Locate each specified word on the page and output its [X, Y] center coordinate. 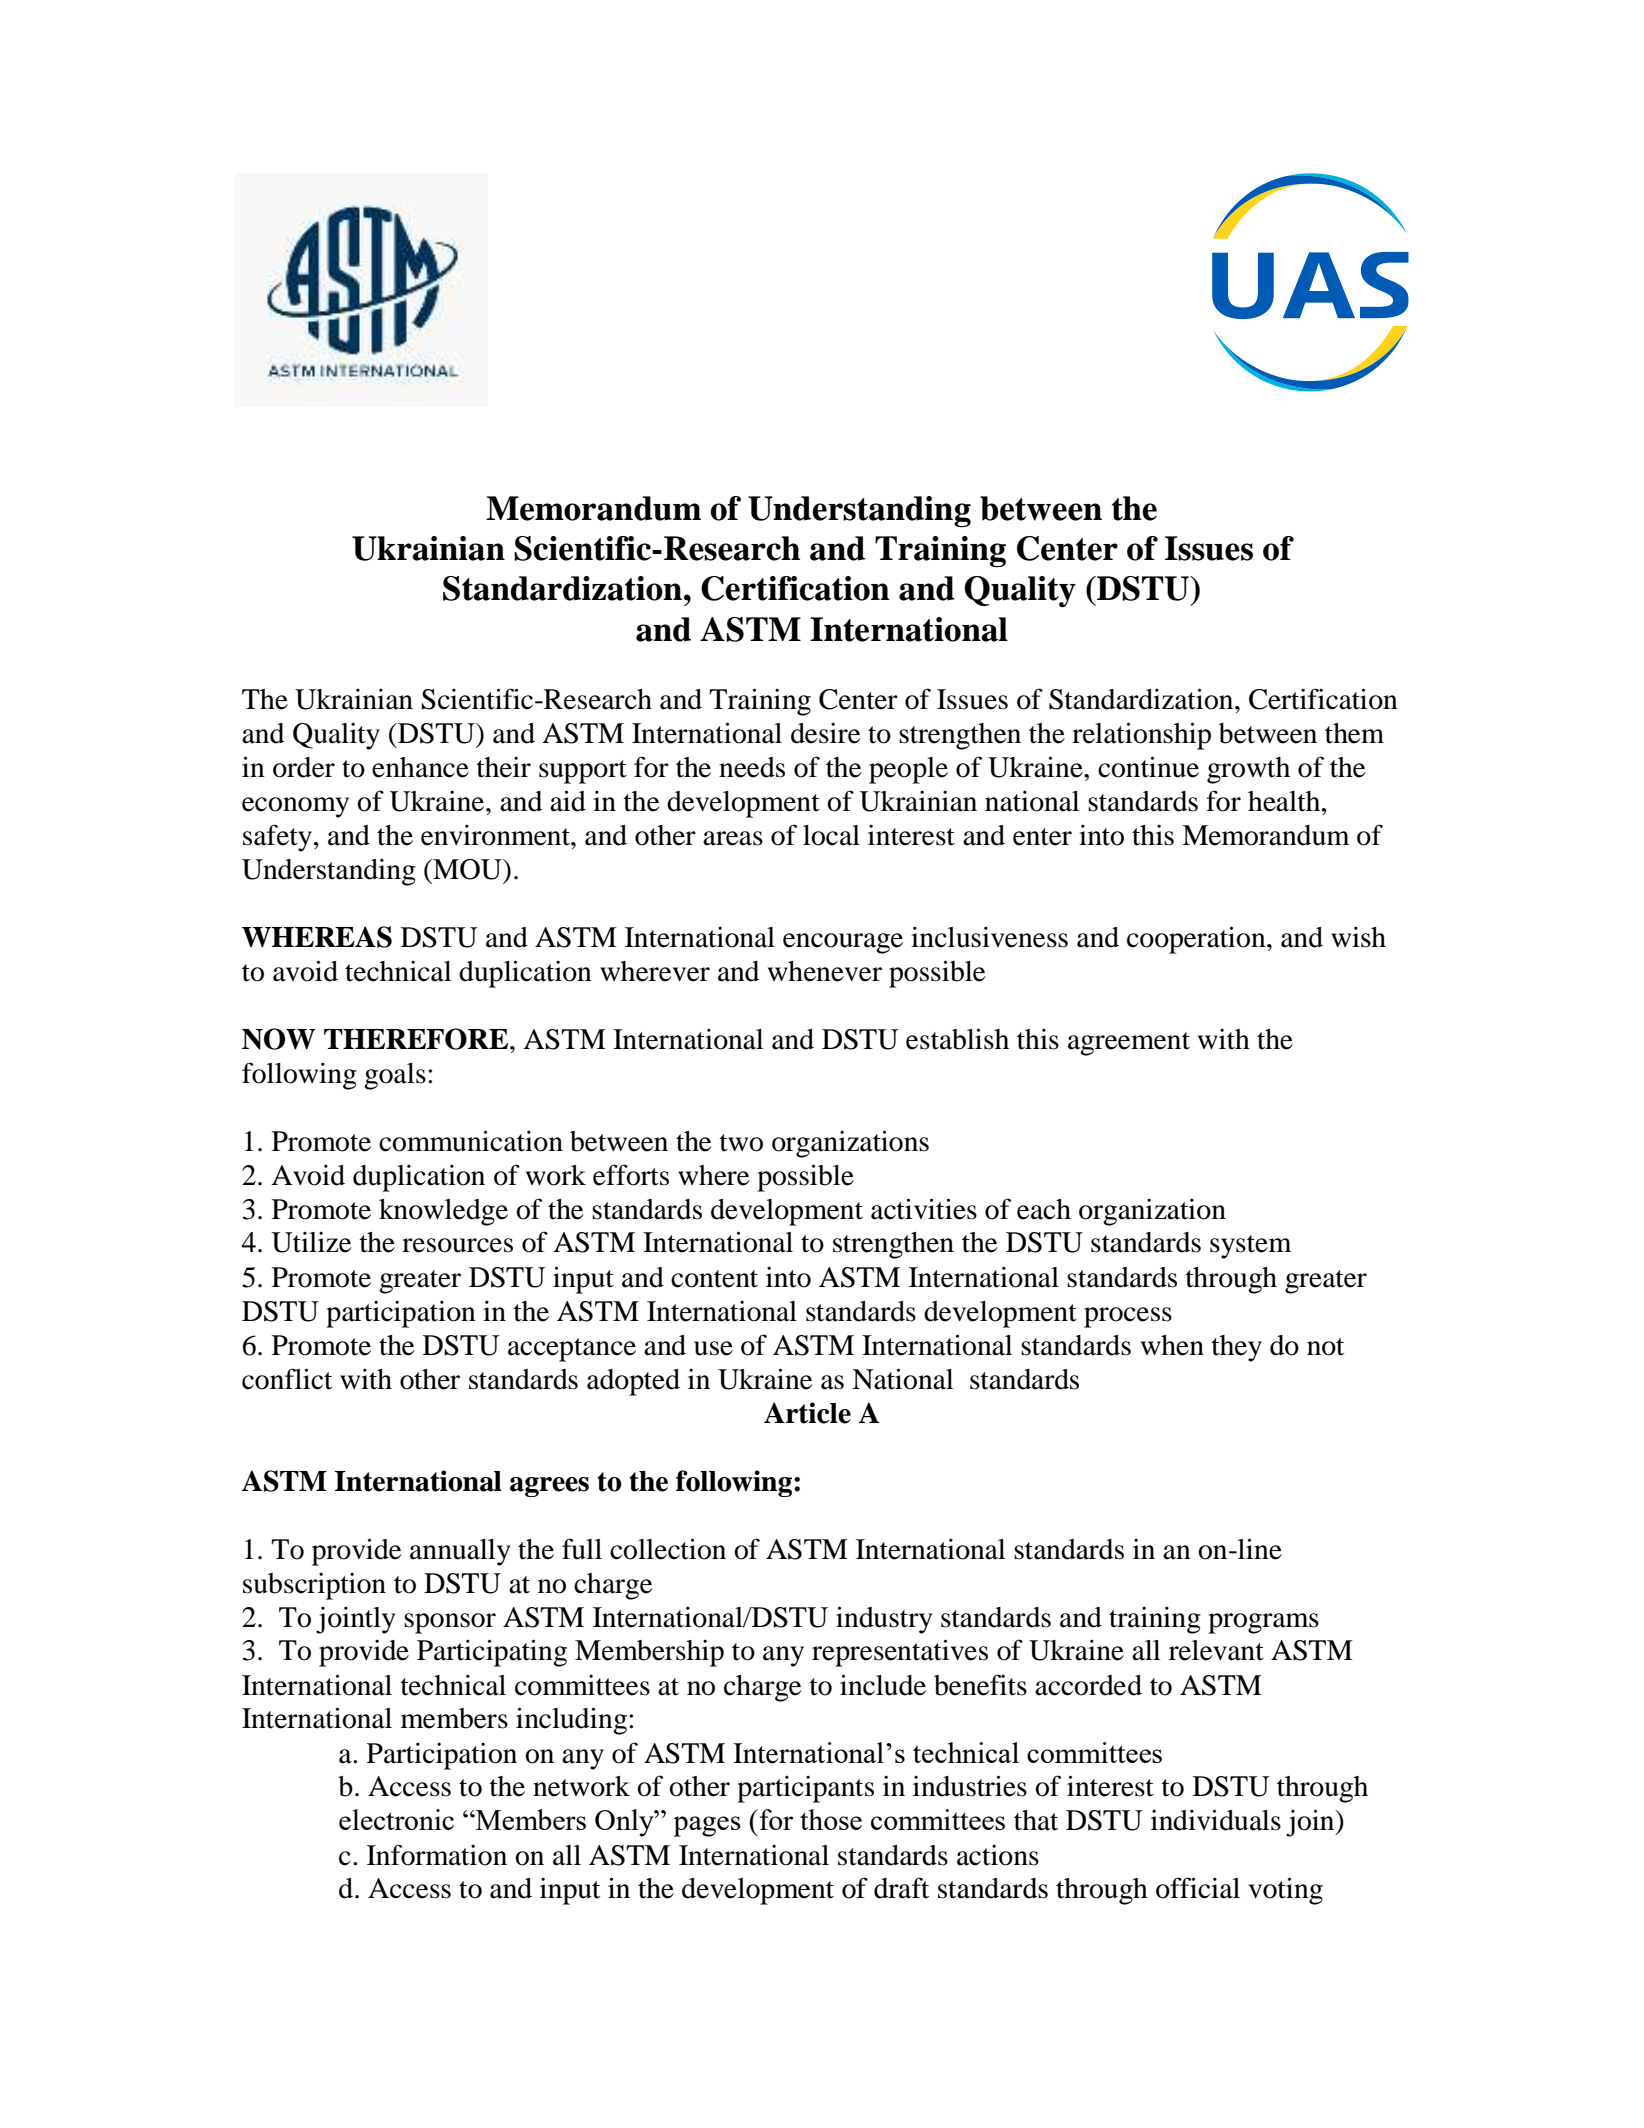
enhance [420, 767]
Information [437, 1855]
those [831, 1819]
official [1198, 1888]
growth [1248, 770]
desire [825, 733]
